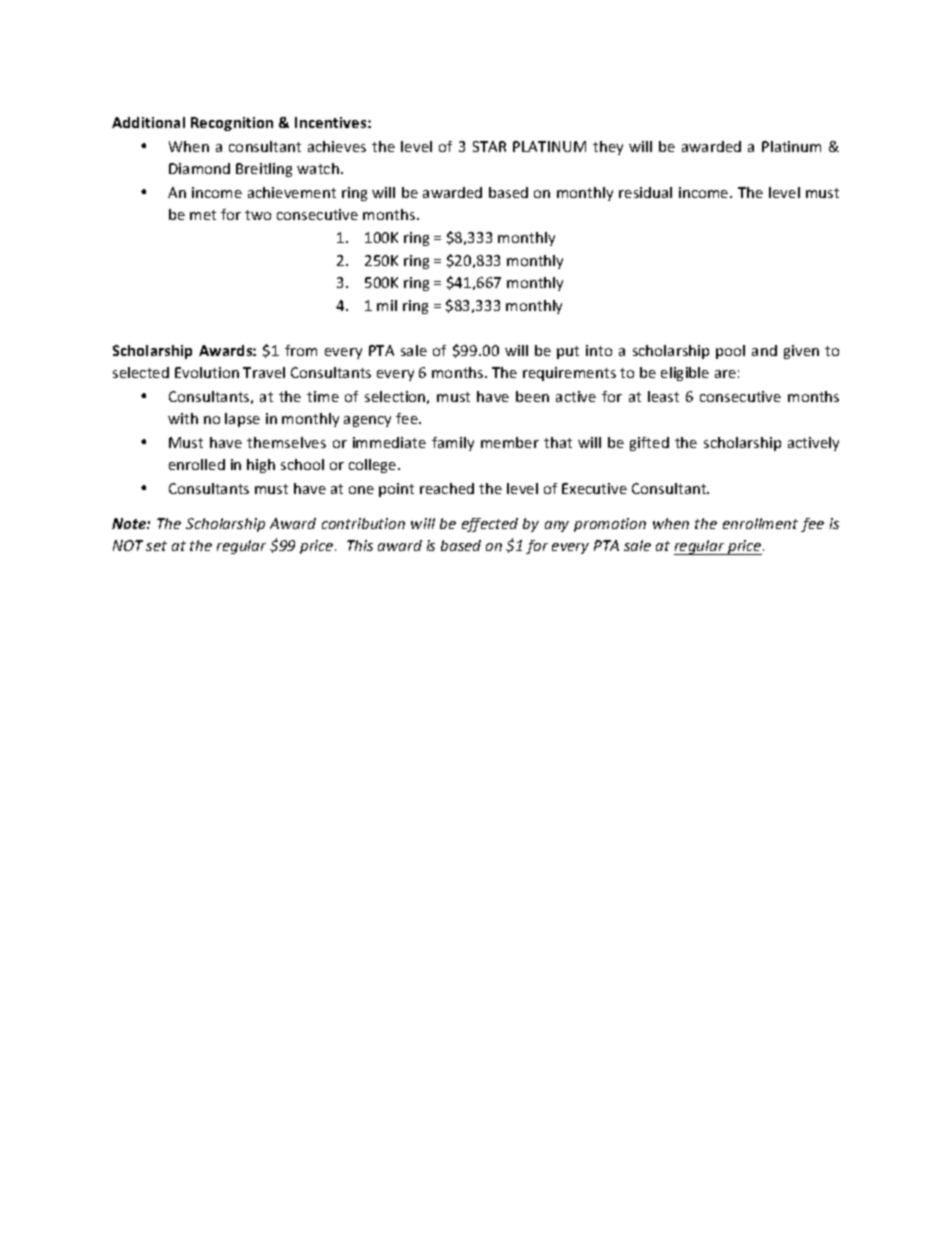  I want to click on least, so click(663, 396).
